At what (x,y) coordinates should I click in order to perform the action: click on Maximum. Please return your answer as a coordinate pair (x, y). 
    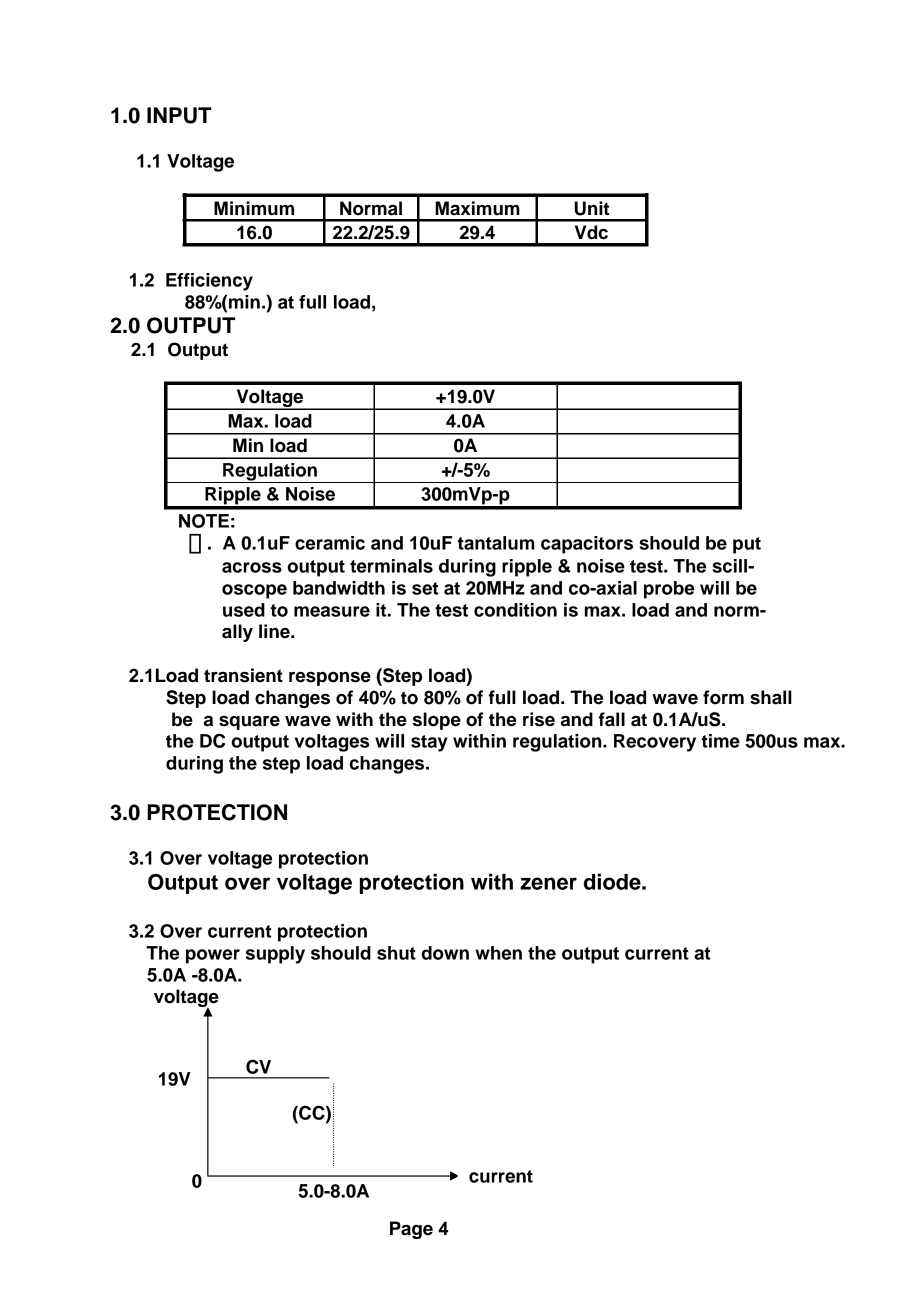
    Looking at the image, I should click on (477, 208).
